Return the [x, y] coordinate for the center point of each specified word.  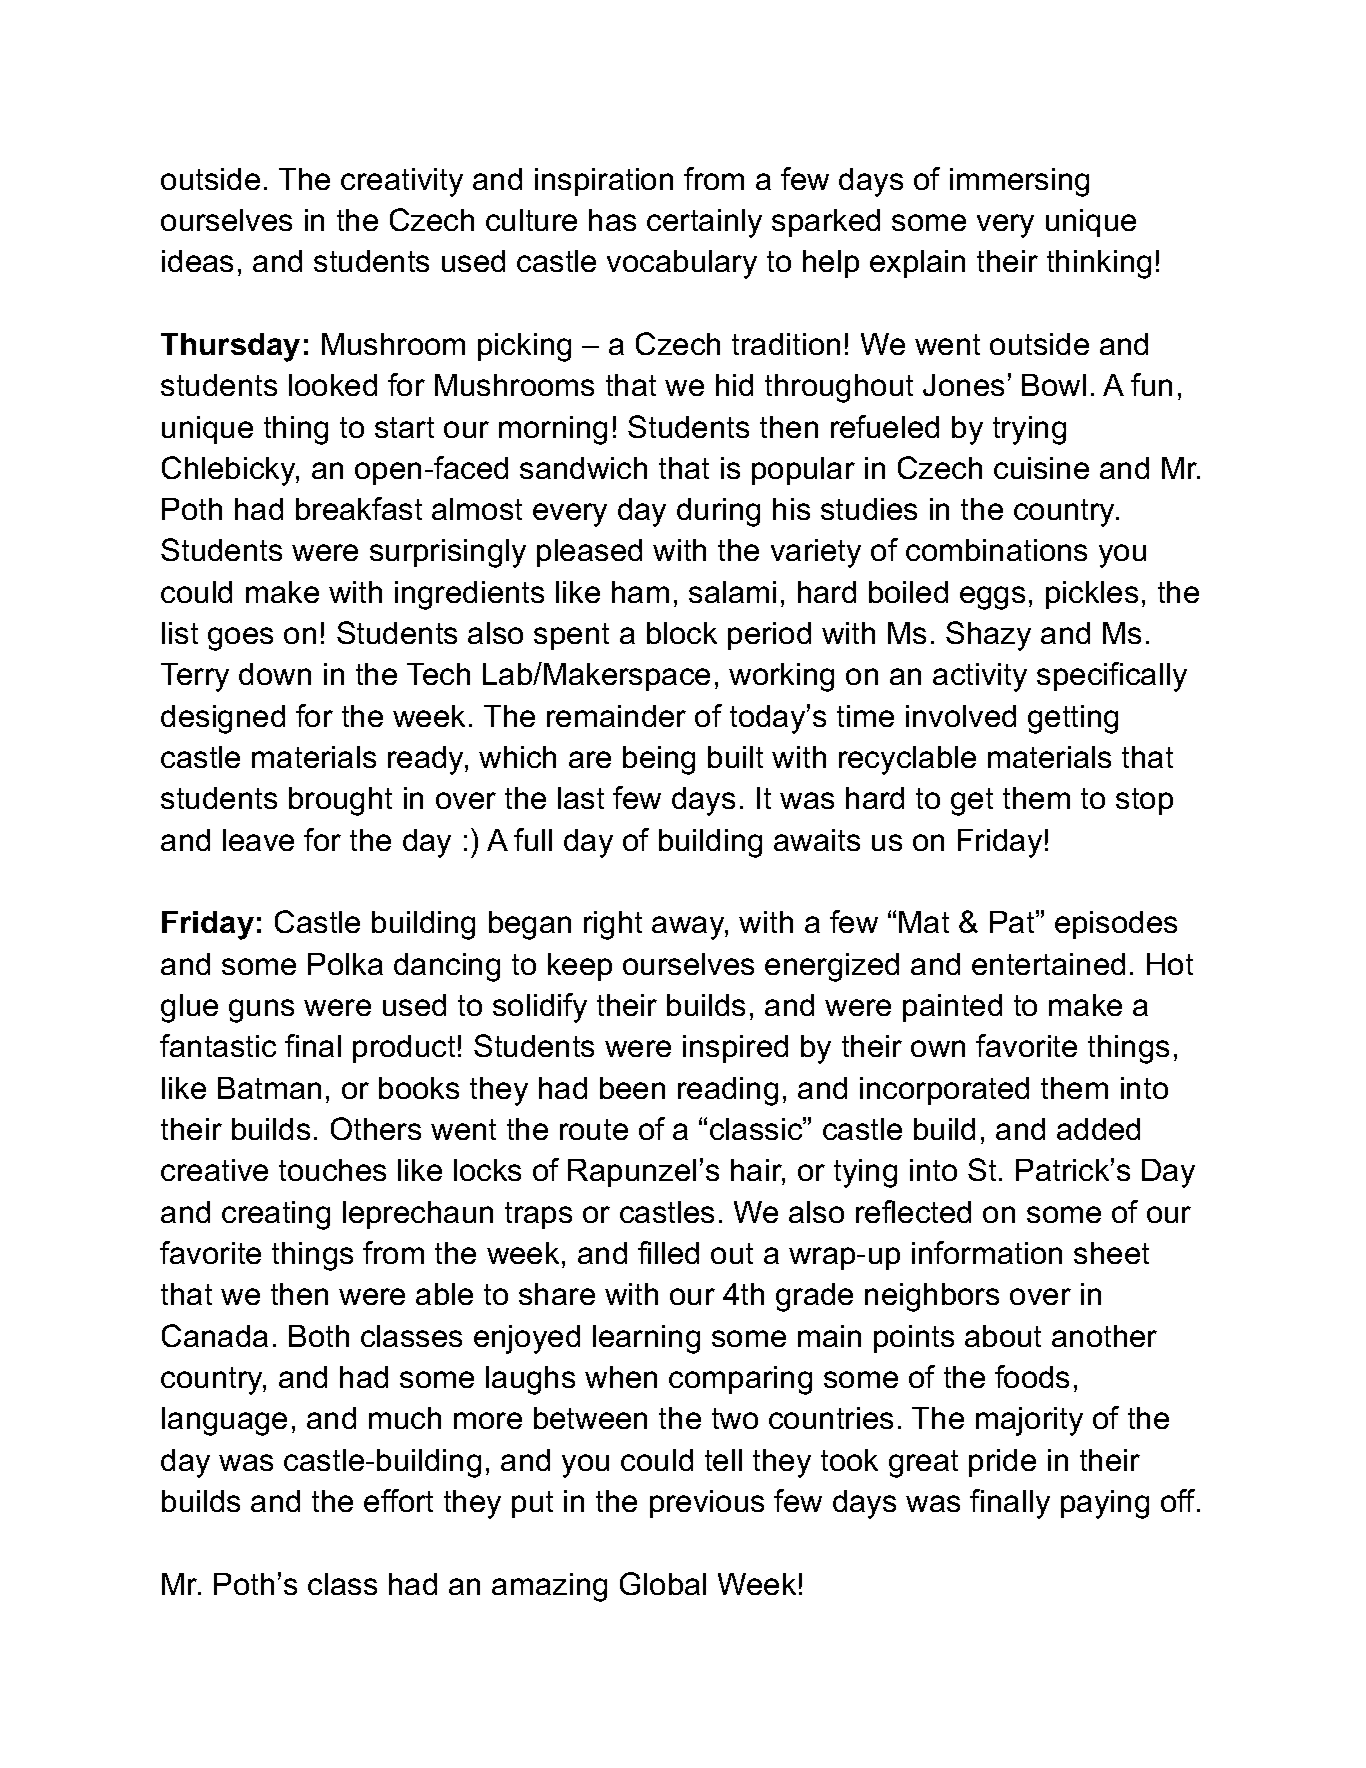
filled [668, 1252]
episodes [1116, 925]
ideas [197, 261]
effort [398, 1500]
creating [276, 1215]
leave [258, 840]
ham [640, 592]
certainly [704, 223]
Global [663, 1583]
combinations [996, 550]
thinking [1099, 264]
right [613, 925]
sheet [1111, 1253]
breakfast [359, 508]
